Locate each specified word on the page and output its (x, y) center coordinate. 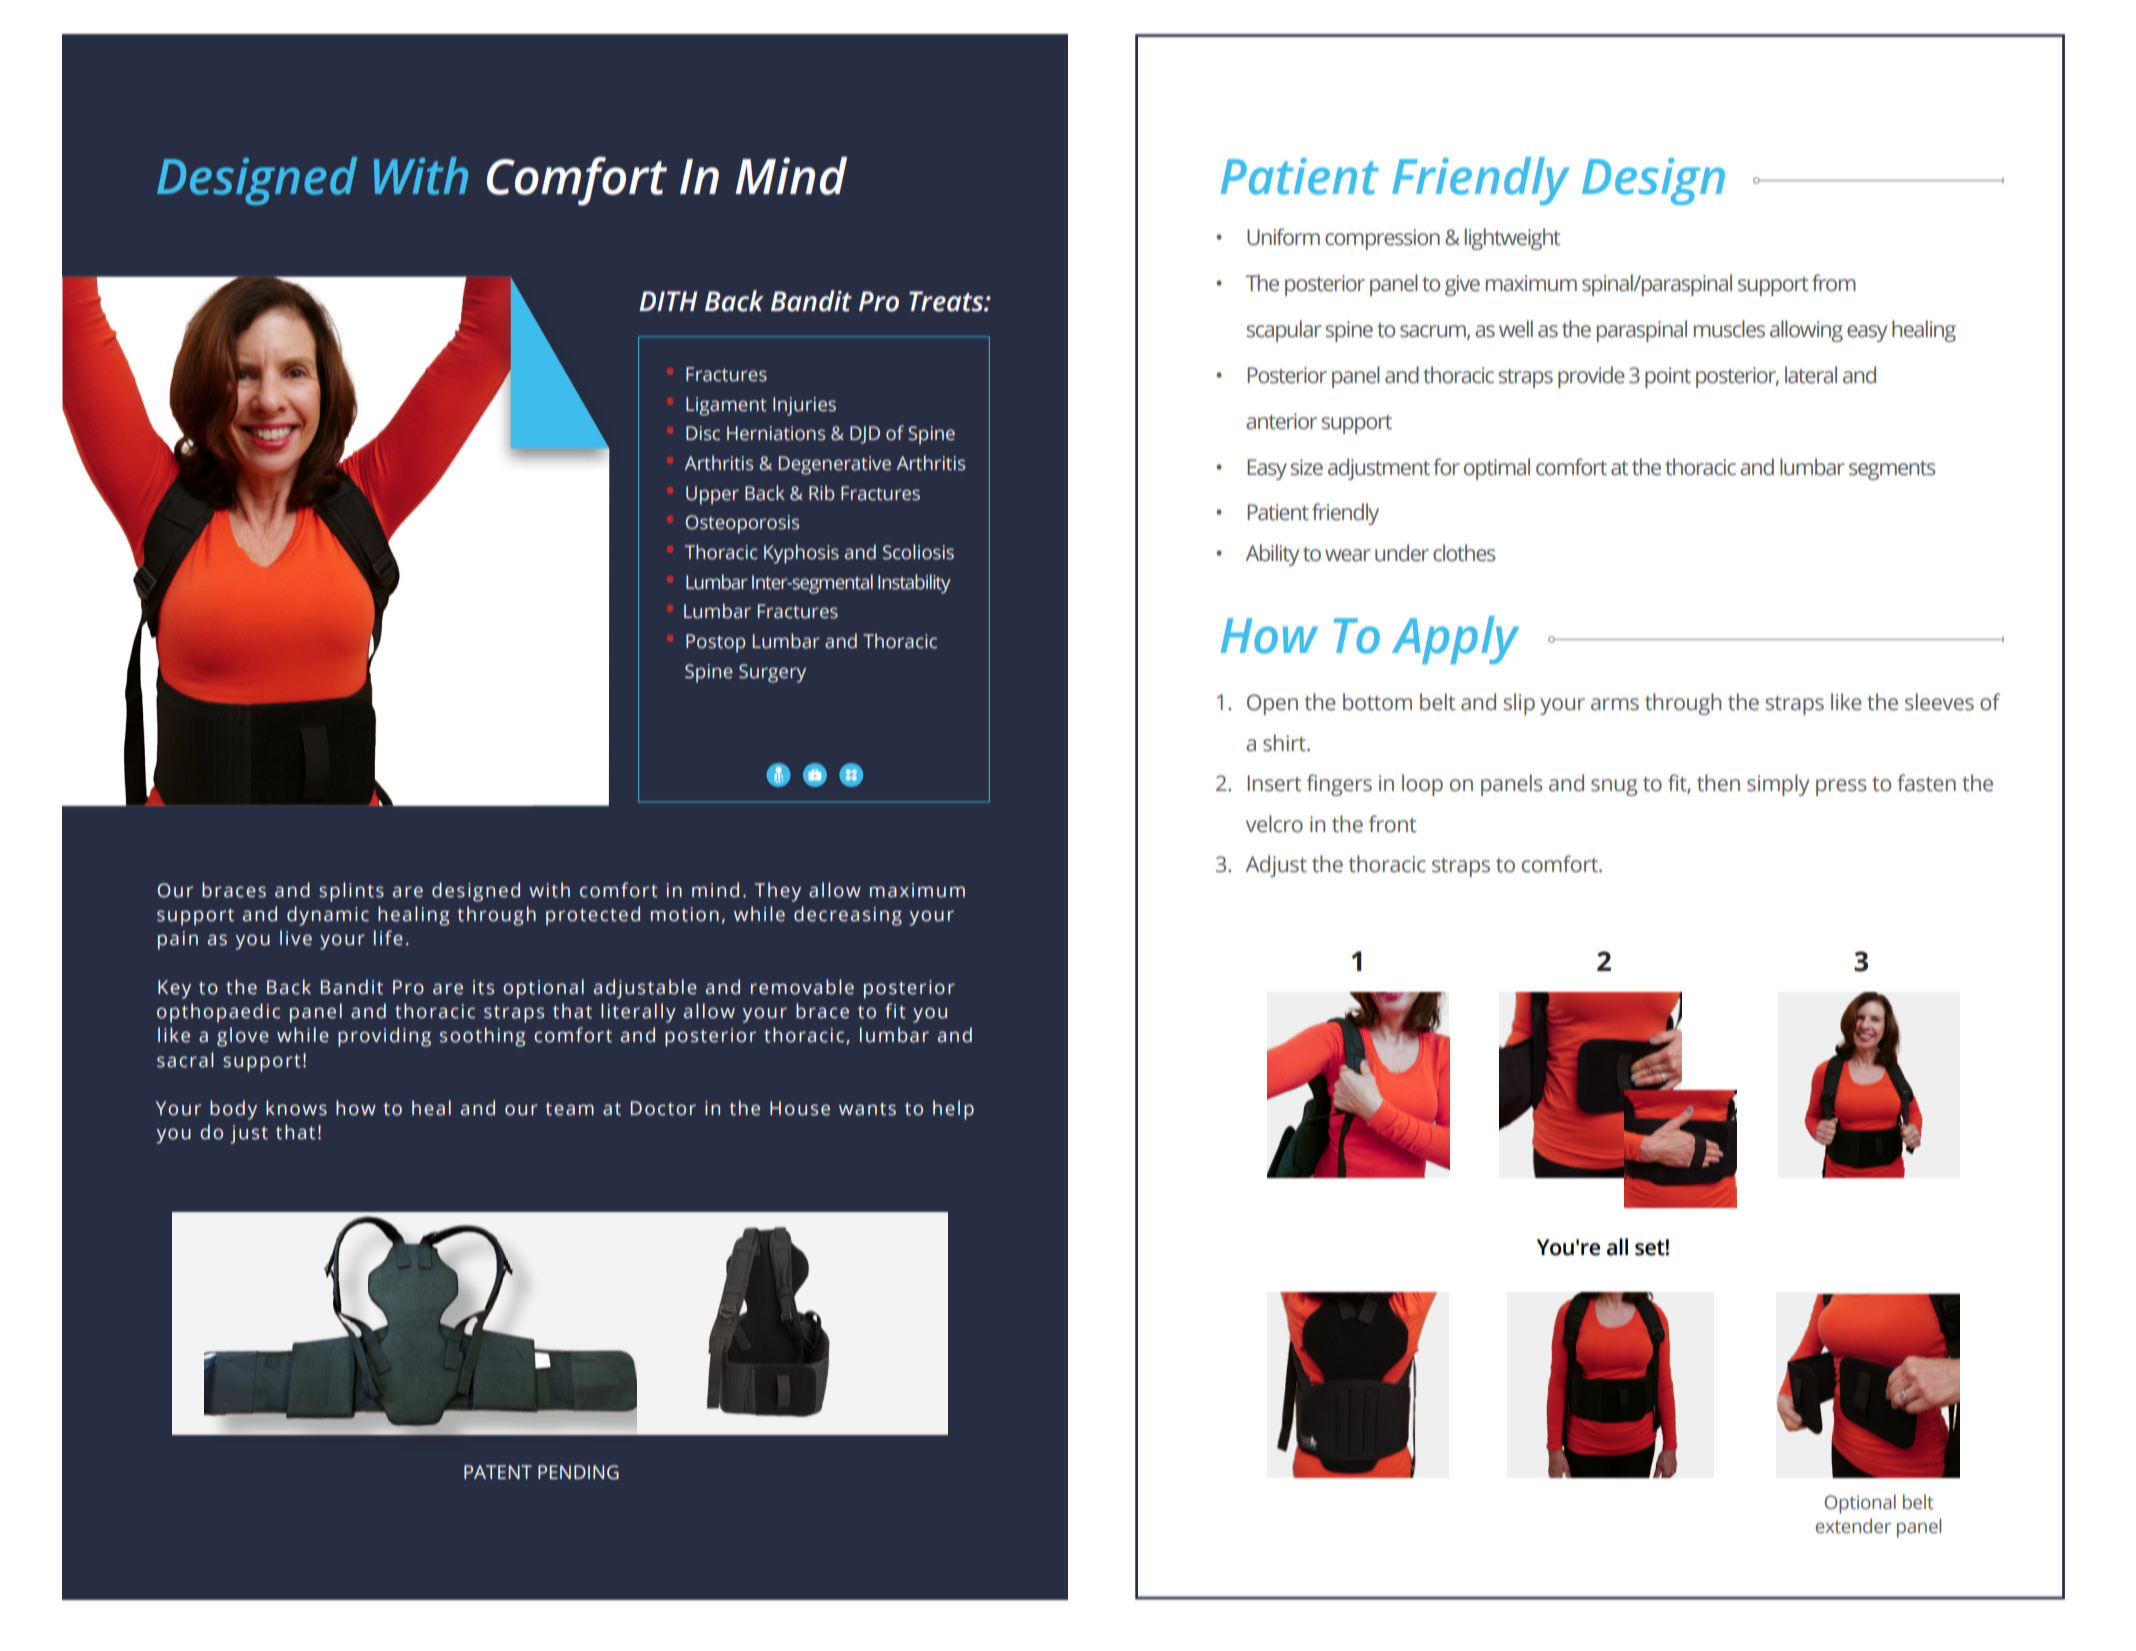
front (1392, 824)
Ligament (726, 406)
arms (1615, 704)
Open (1272, 704)
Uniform (1283, 237)
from (1834, 283)
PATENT (498, 1472)
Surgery (772, 673)
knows (296, 1108)
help (953, 1110)
